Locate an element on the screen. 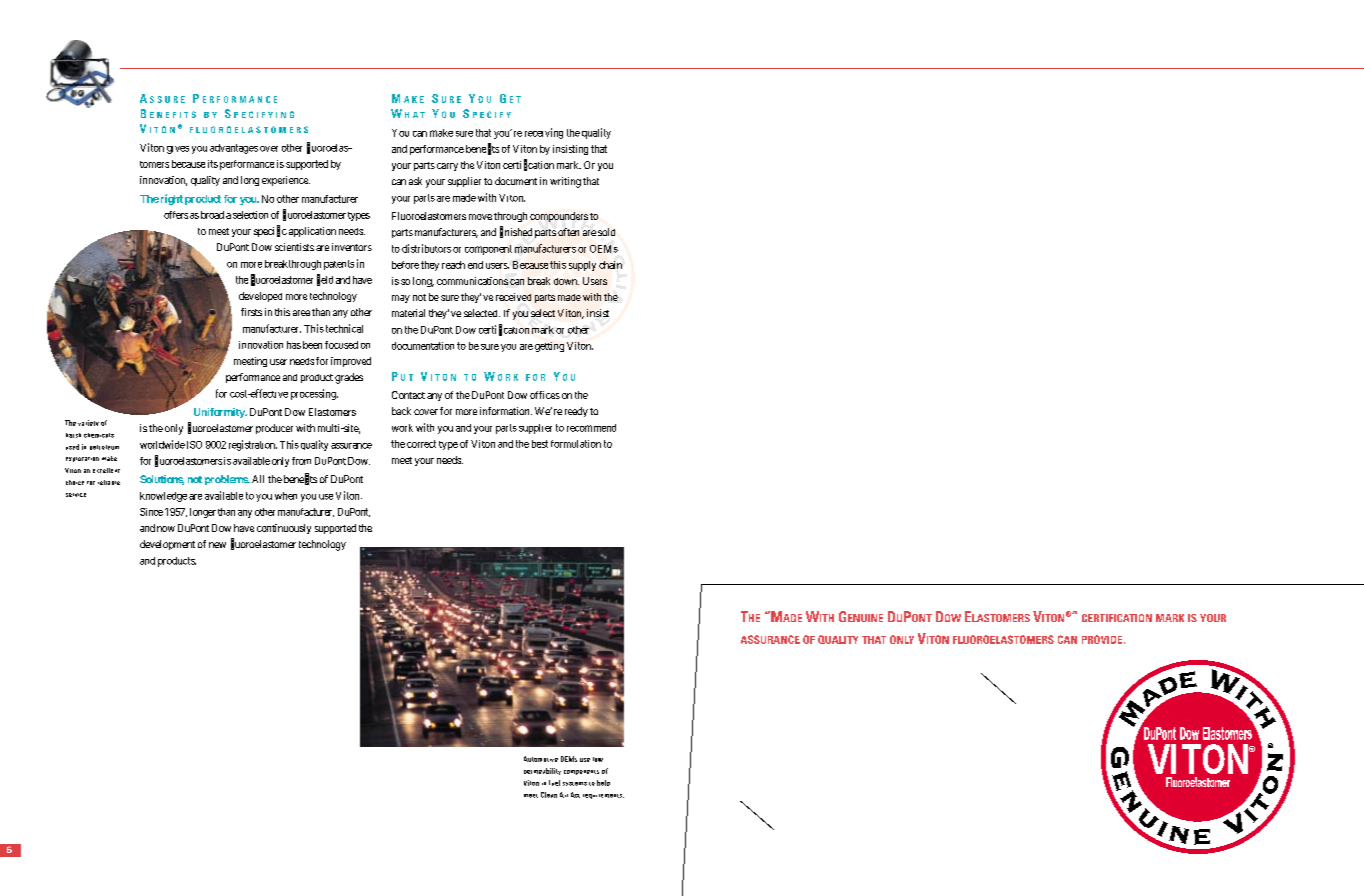  from is located at coordinates (301, 461).
